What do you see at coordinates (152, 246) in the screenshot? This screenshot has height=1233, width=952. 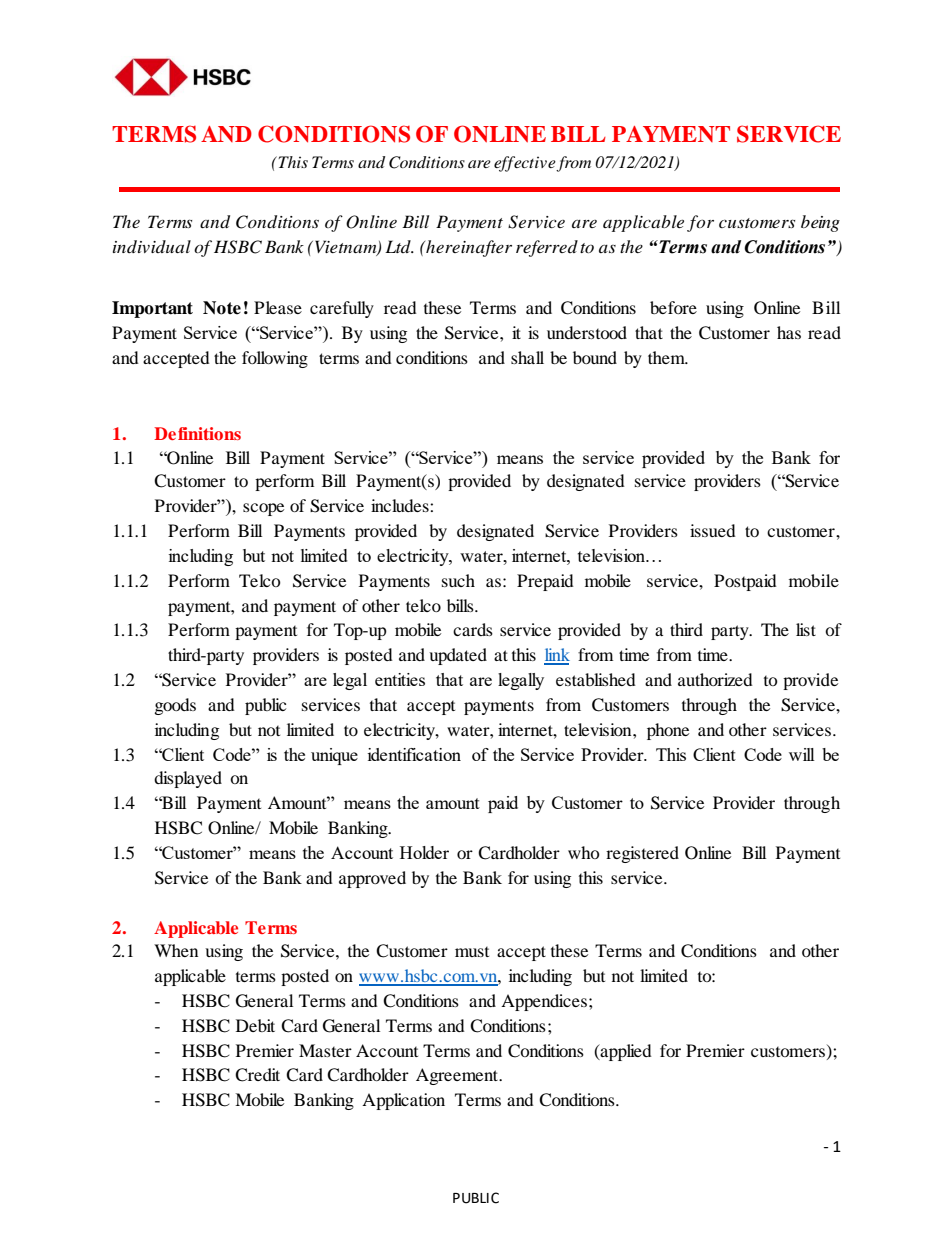 I see `individual` at bounding box center [152, 246].
